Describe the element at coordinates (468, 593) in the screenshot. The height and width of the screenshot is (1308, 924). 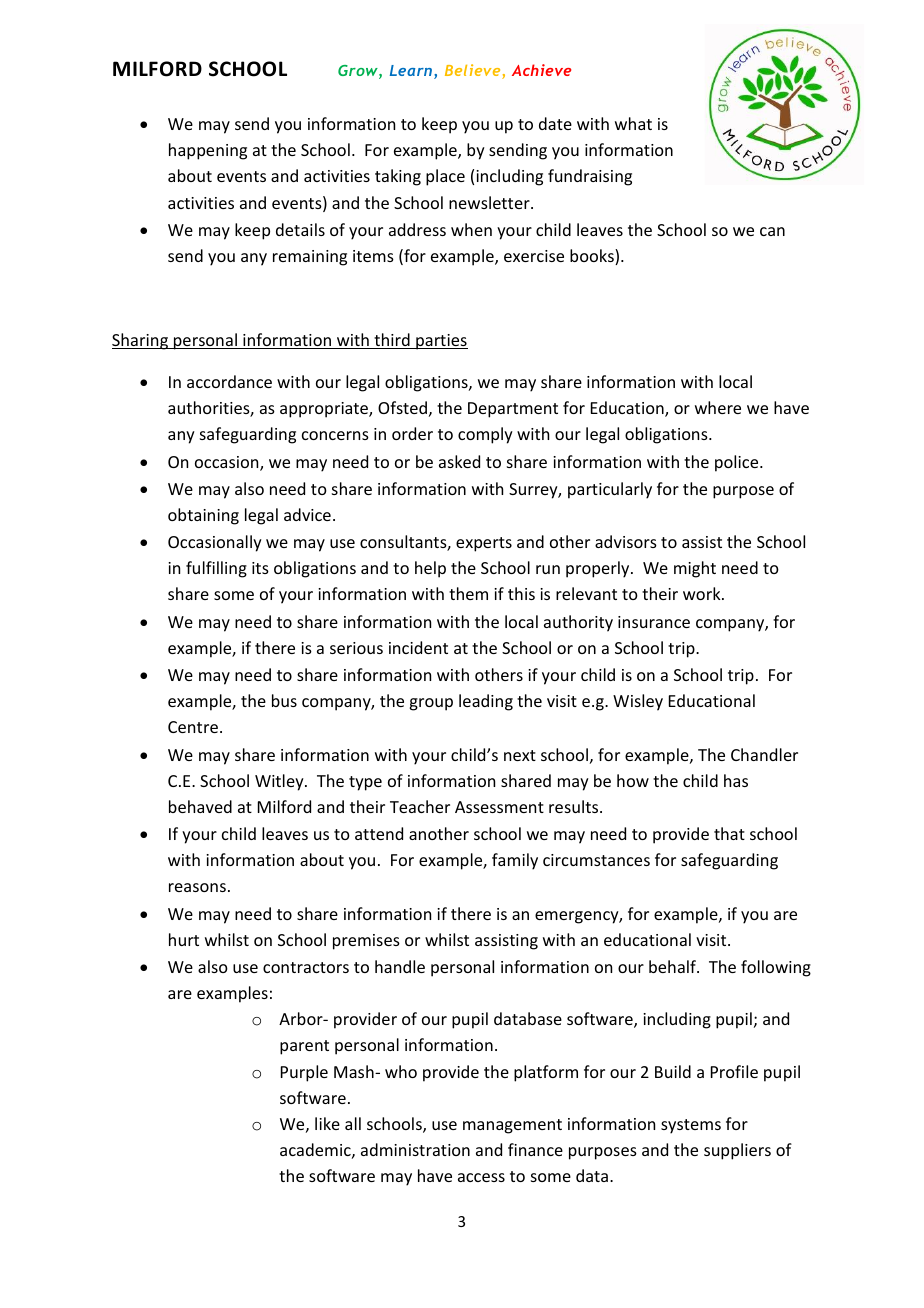
I see `them` at that location.
